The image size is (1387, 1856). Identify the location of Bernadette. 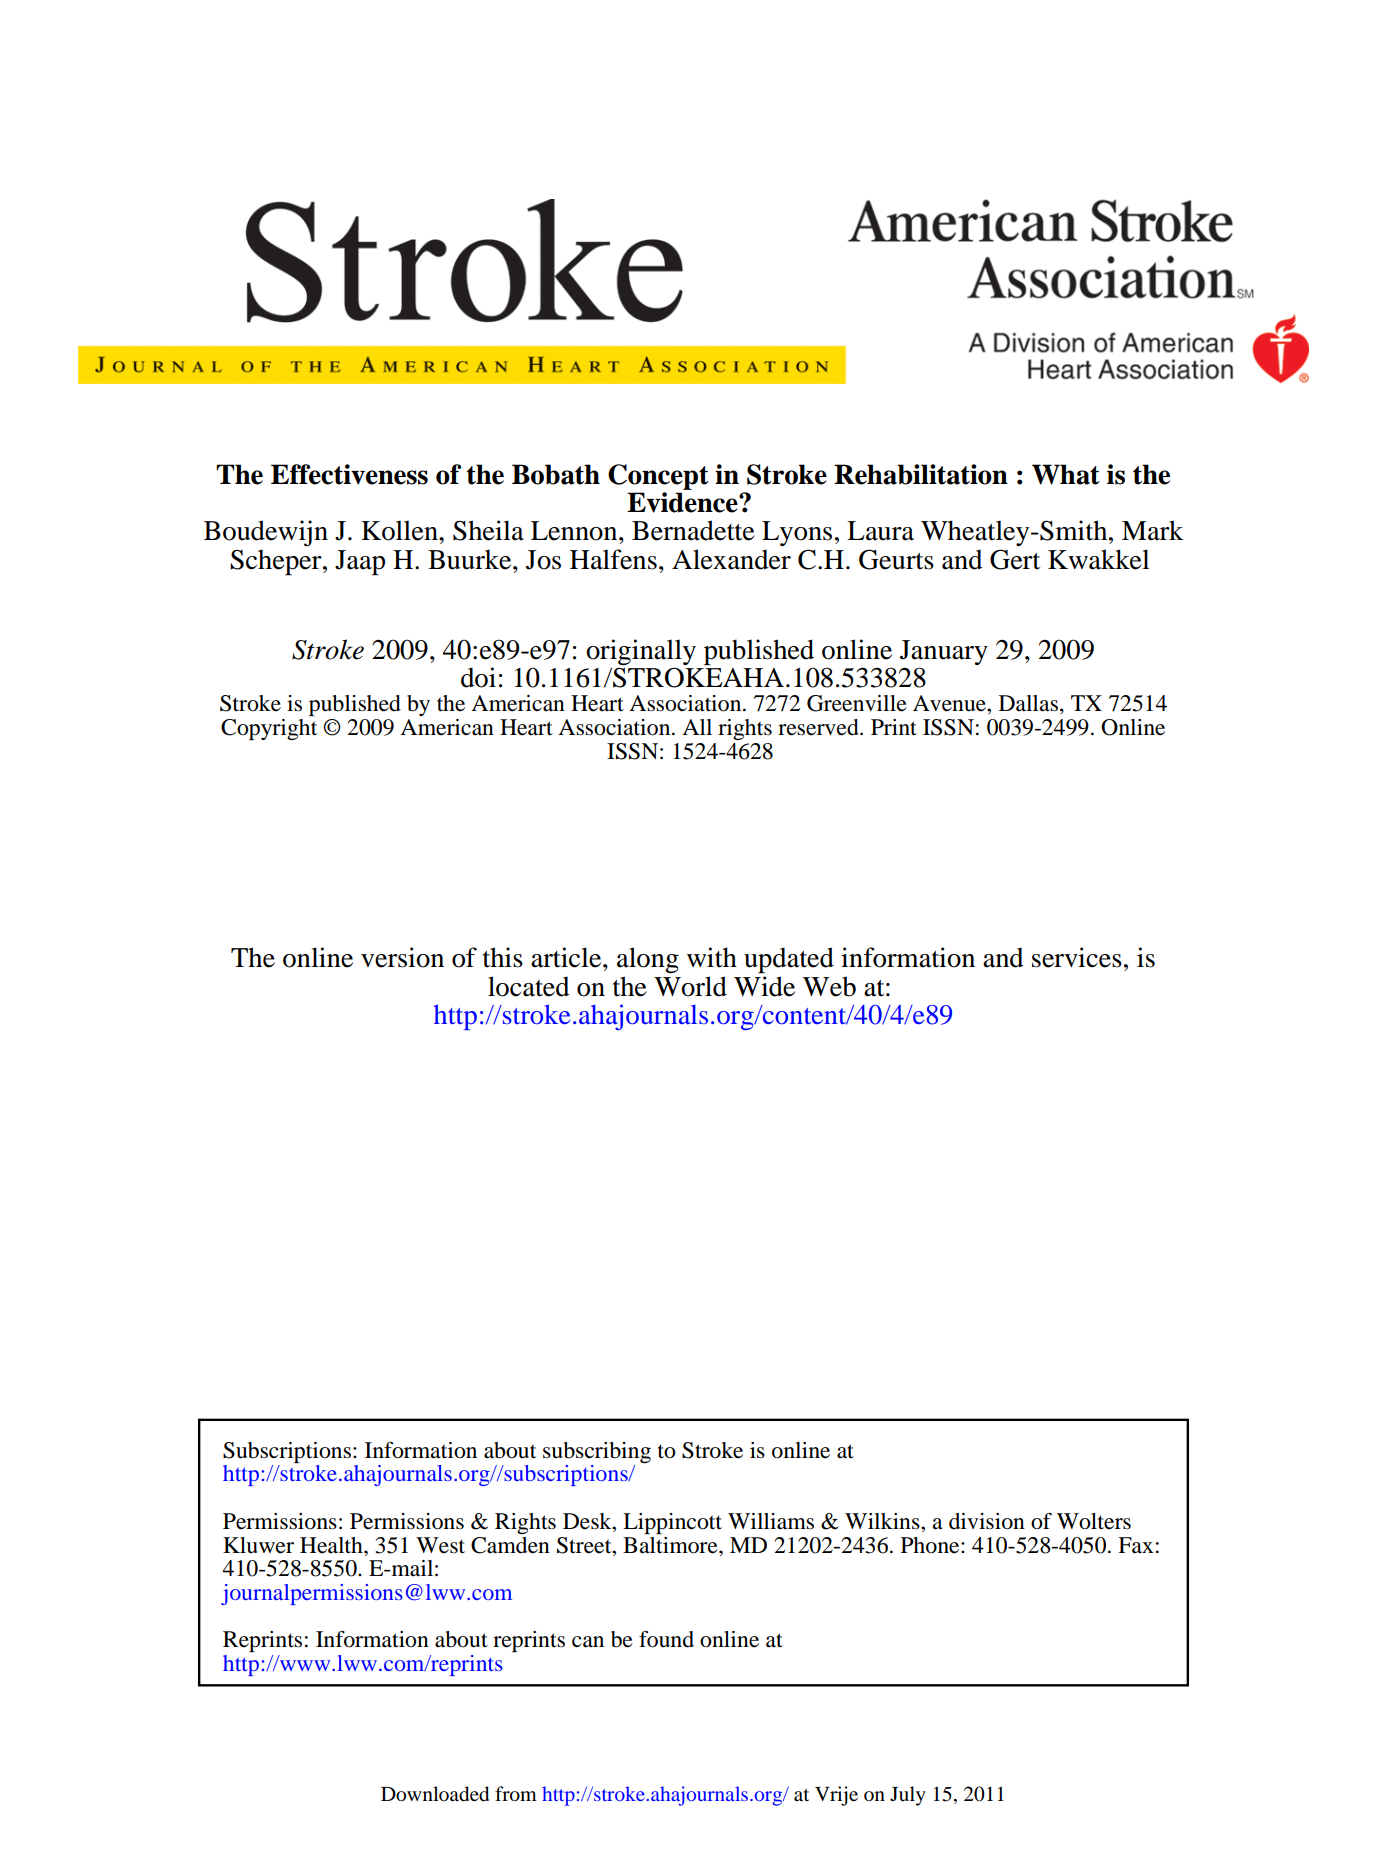
(693, 530).
